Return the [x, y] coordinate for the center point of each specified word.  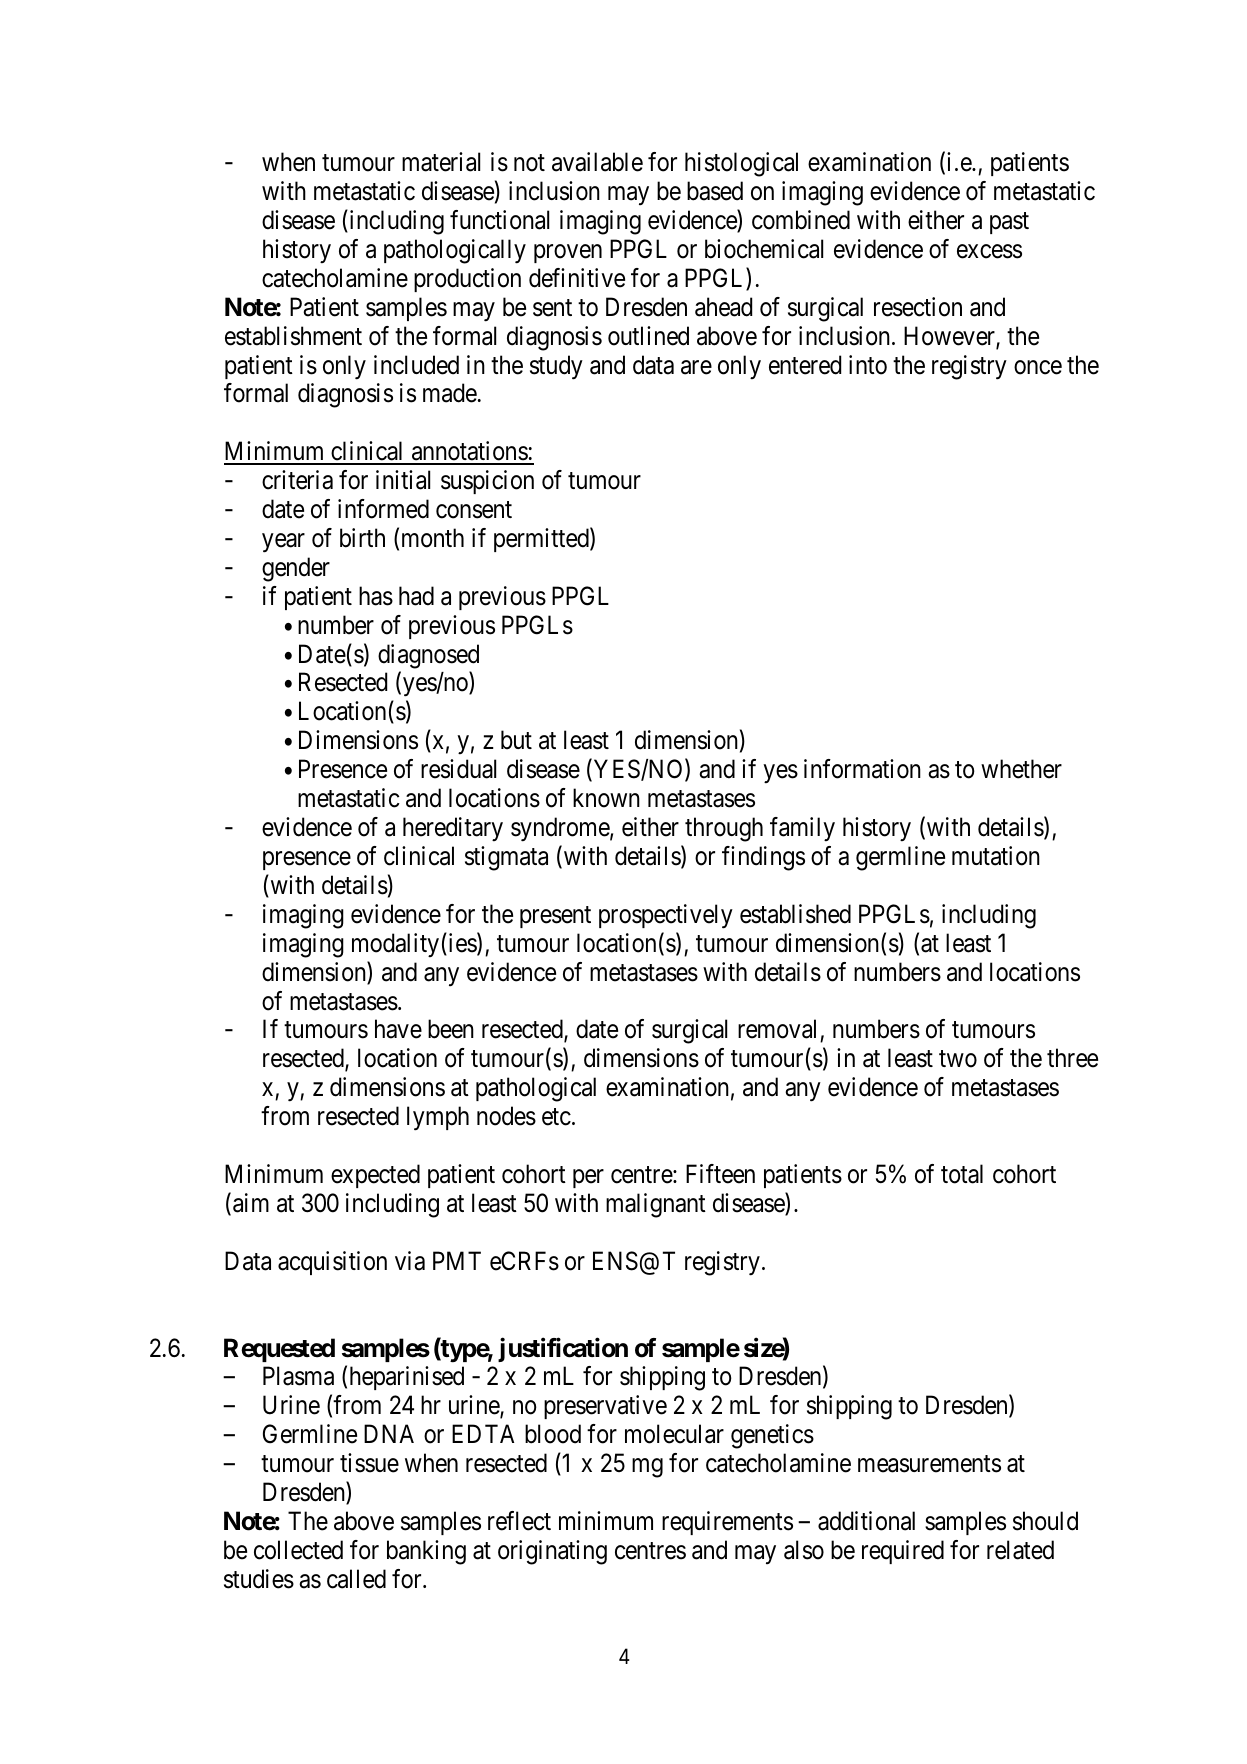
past [1009, 223]
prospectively [666, 916]
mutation [996, 856]
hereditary [453, 829]
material [441, 162]
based [715, 191]
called [356, 1579]
